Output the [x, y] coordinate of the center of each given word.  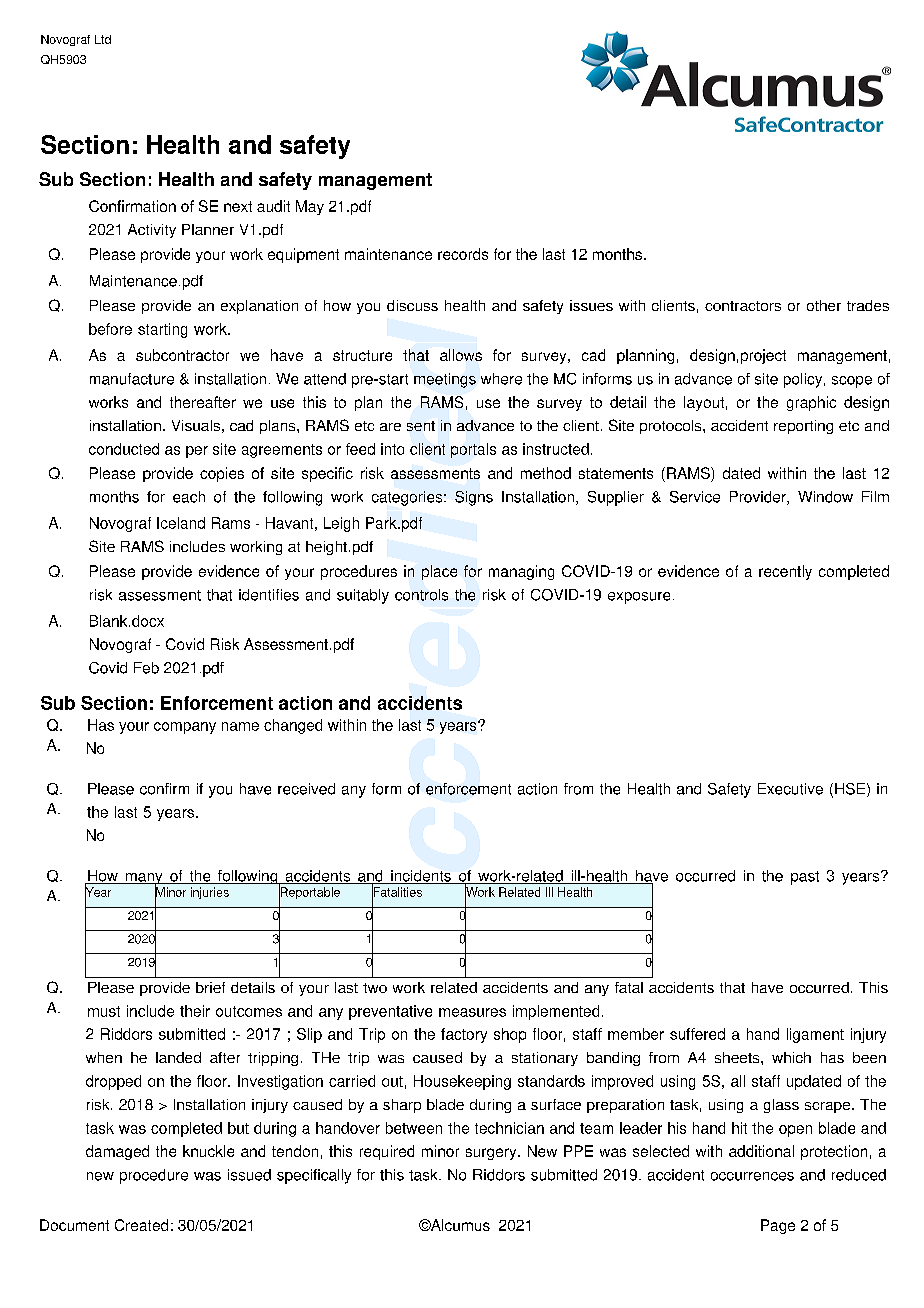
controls [421, 595]
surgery [492, 1154]
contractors [743, 306]
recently [785, 572]
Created [141, 1225]
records [463, 254]
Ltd [103, 39]
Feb [146, 668]
